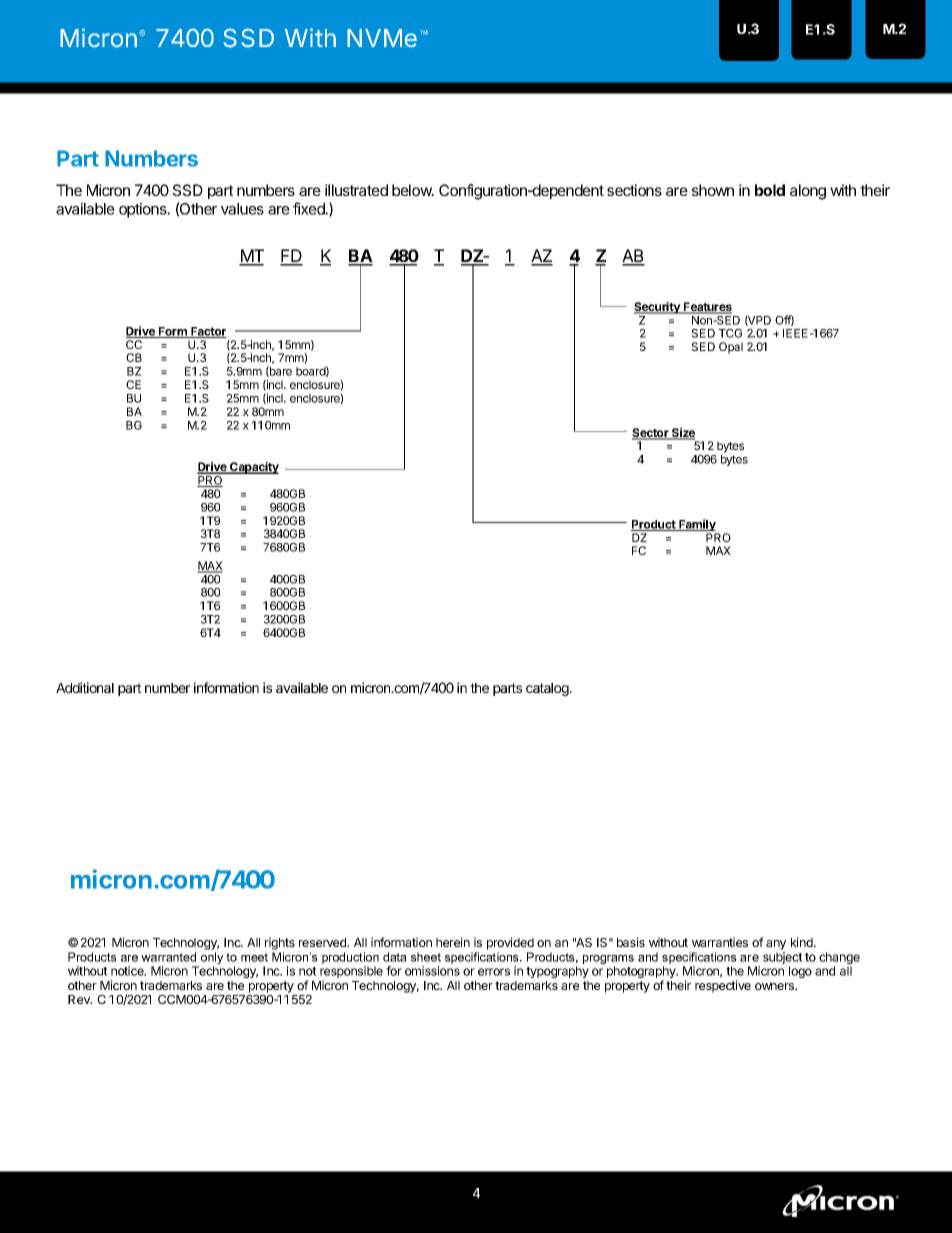 The height and width of the screenshot is (1233, 952). Describe the element at coordinates (168, 957) in the screenshot. I see `warranted` at that location.
